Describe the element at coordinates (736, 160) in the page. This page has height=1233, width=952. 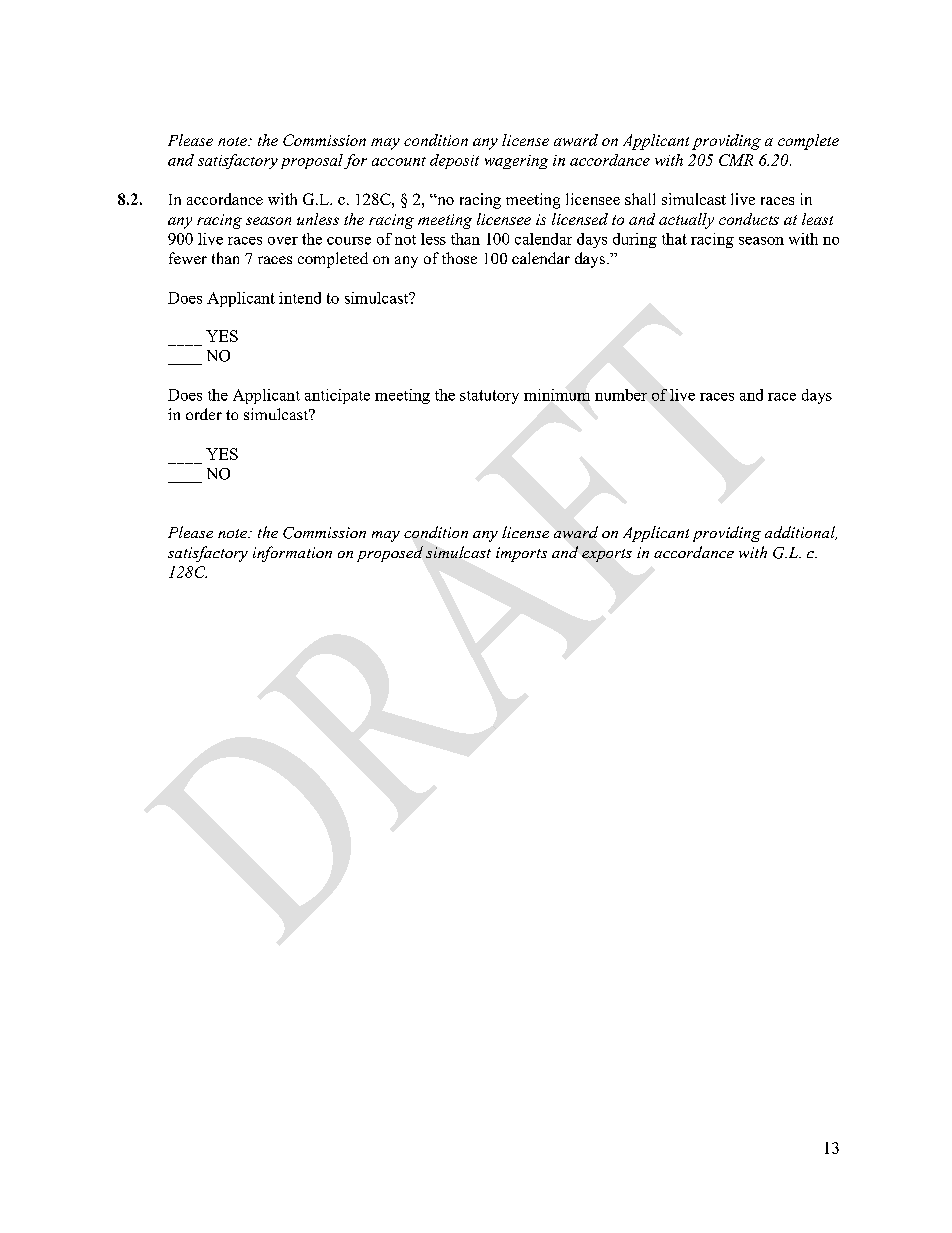
I see `CMR` at that location.
